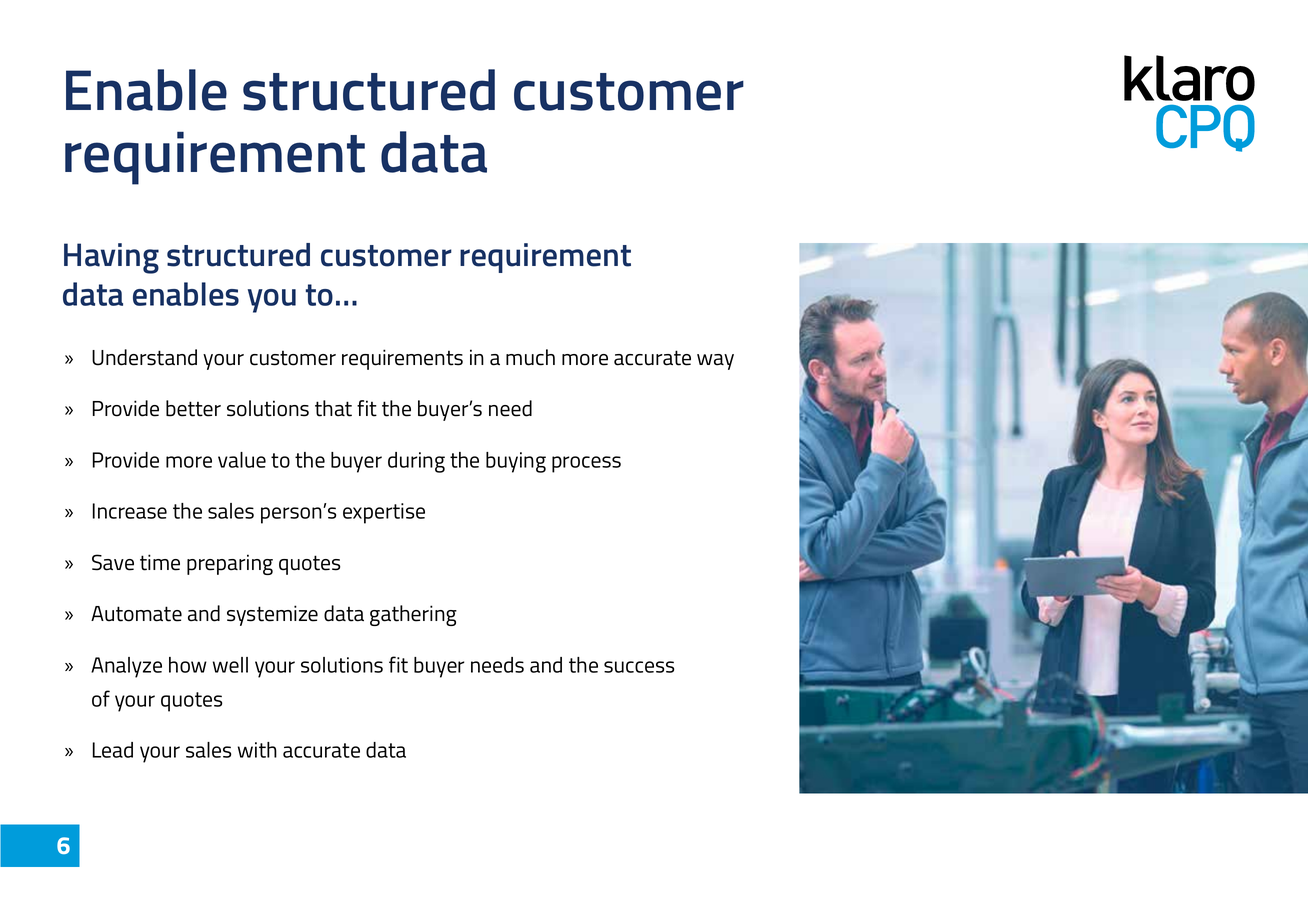 The width and height of the image is (1308, 924). Describe the element at coordinates (639, 667) in the image. I see `success` at that location.
